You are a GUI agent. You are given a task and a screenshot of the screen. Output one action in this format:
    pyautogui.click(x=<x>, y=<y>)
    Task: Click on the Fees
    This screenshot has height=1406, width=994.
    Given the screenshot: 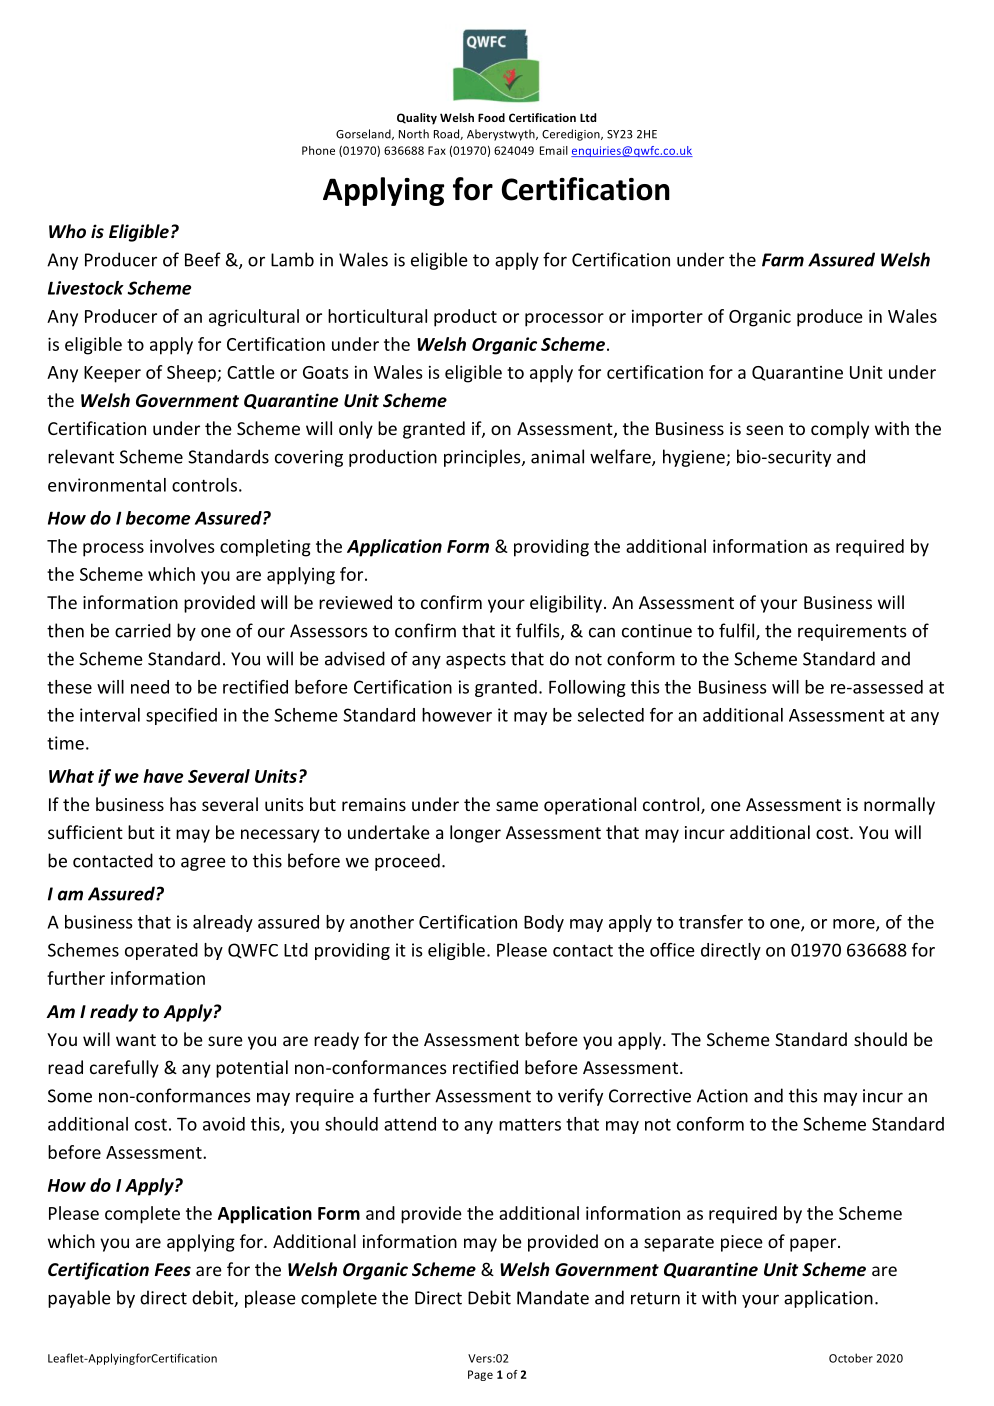 What is the action you would take?
    pyautogui.click(x=173, y=1270)
